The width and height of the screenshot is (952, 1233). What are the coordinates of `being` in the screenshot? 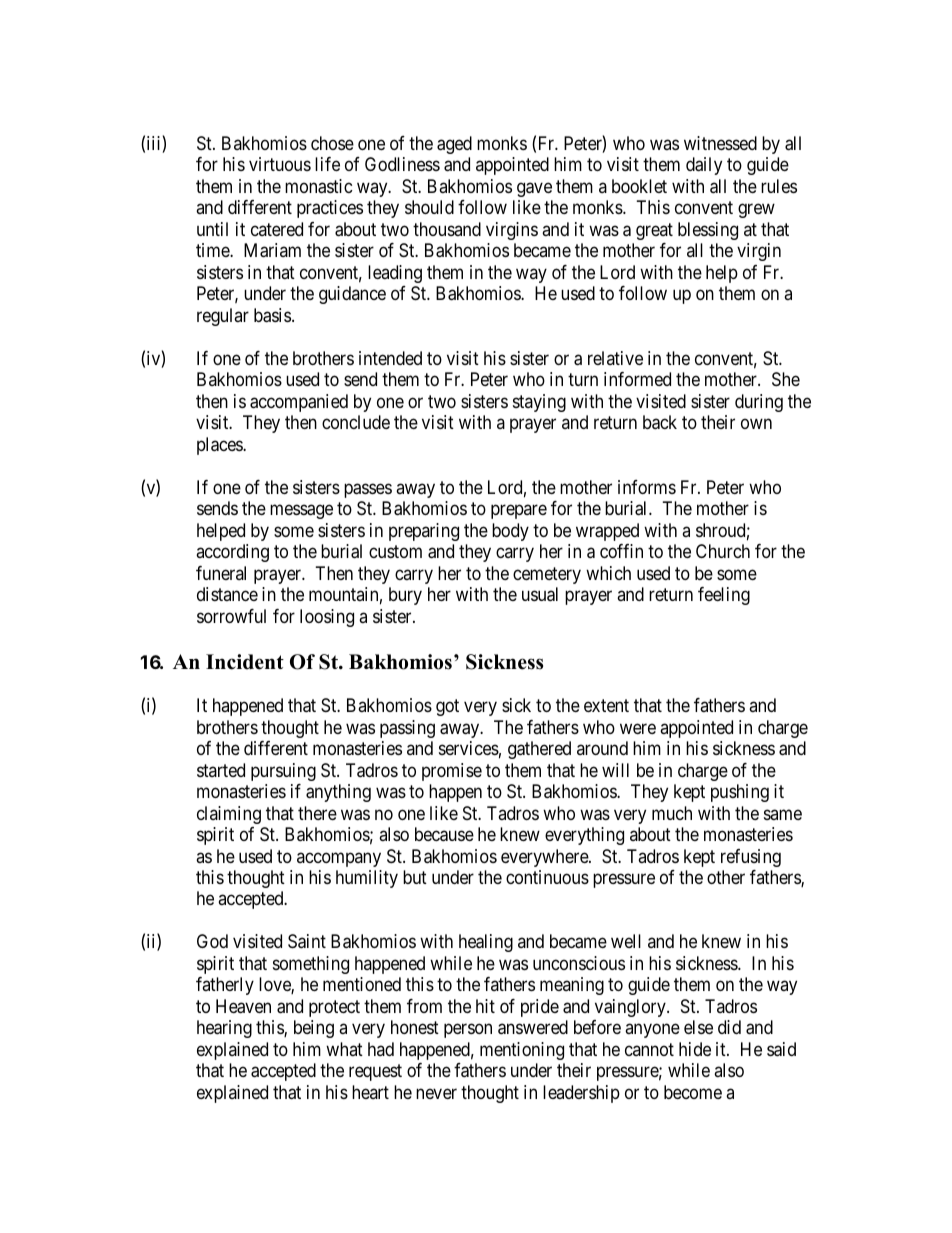 It's located at (314, 1029).
